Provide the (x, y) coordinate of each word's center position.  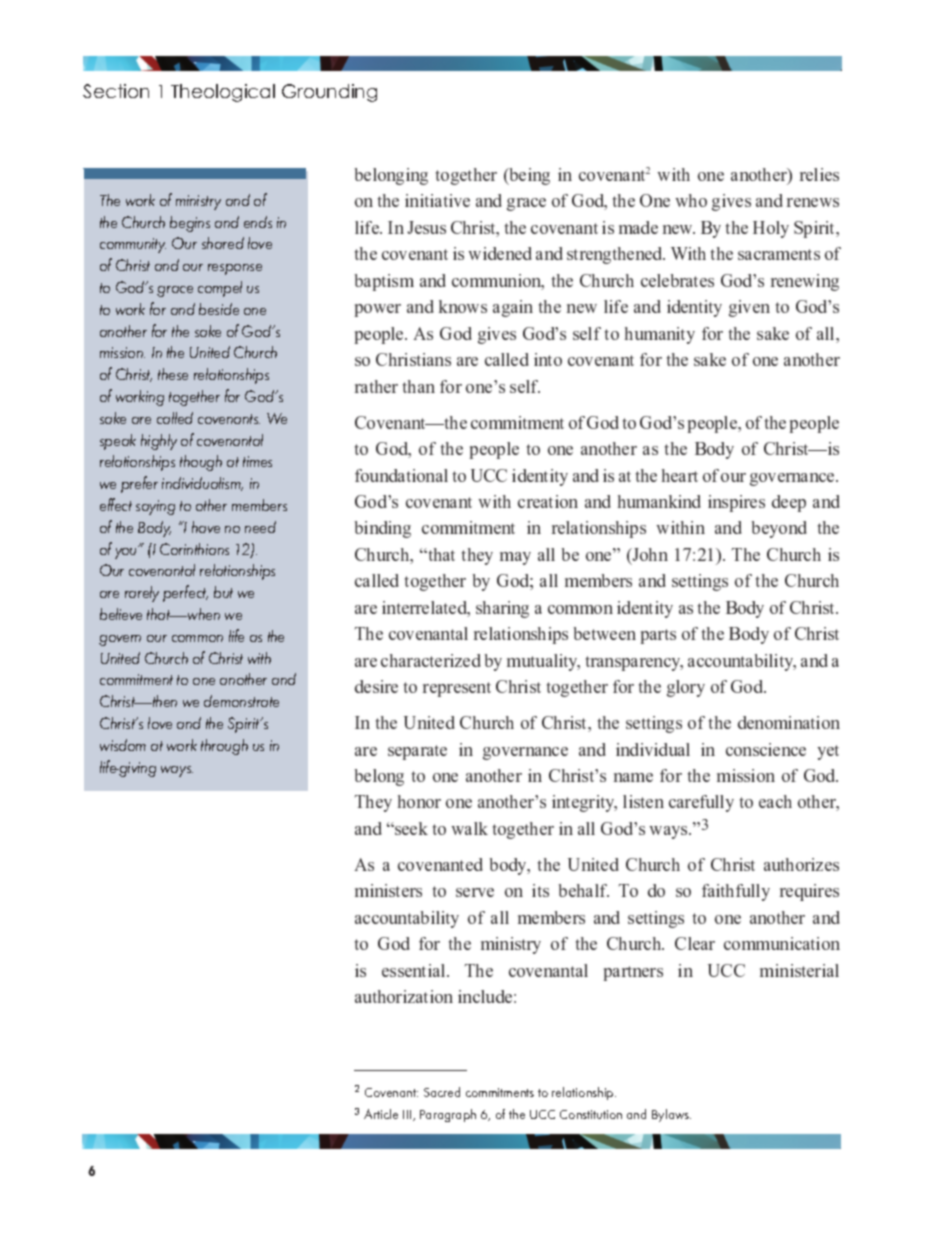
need (260, 527)
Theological (223, 93)
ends (258, 222)
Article (381, 1114)
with (259, 658)
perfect (185, 593)
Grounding (329, 93)
